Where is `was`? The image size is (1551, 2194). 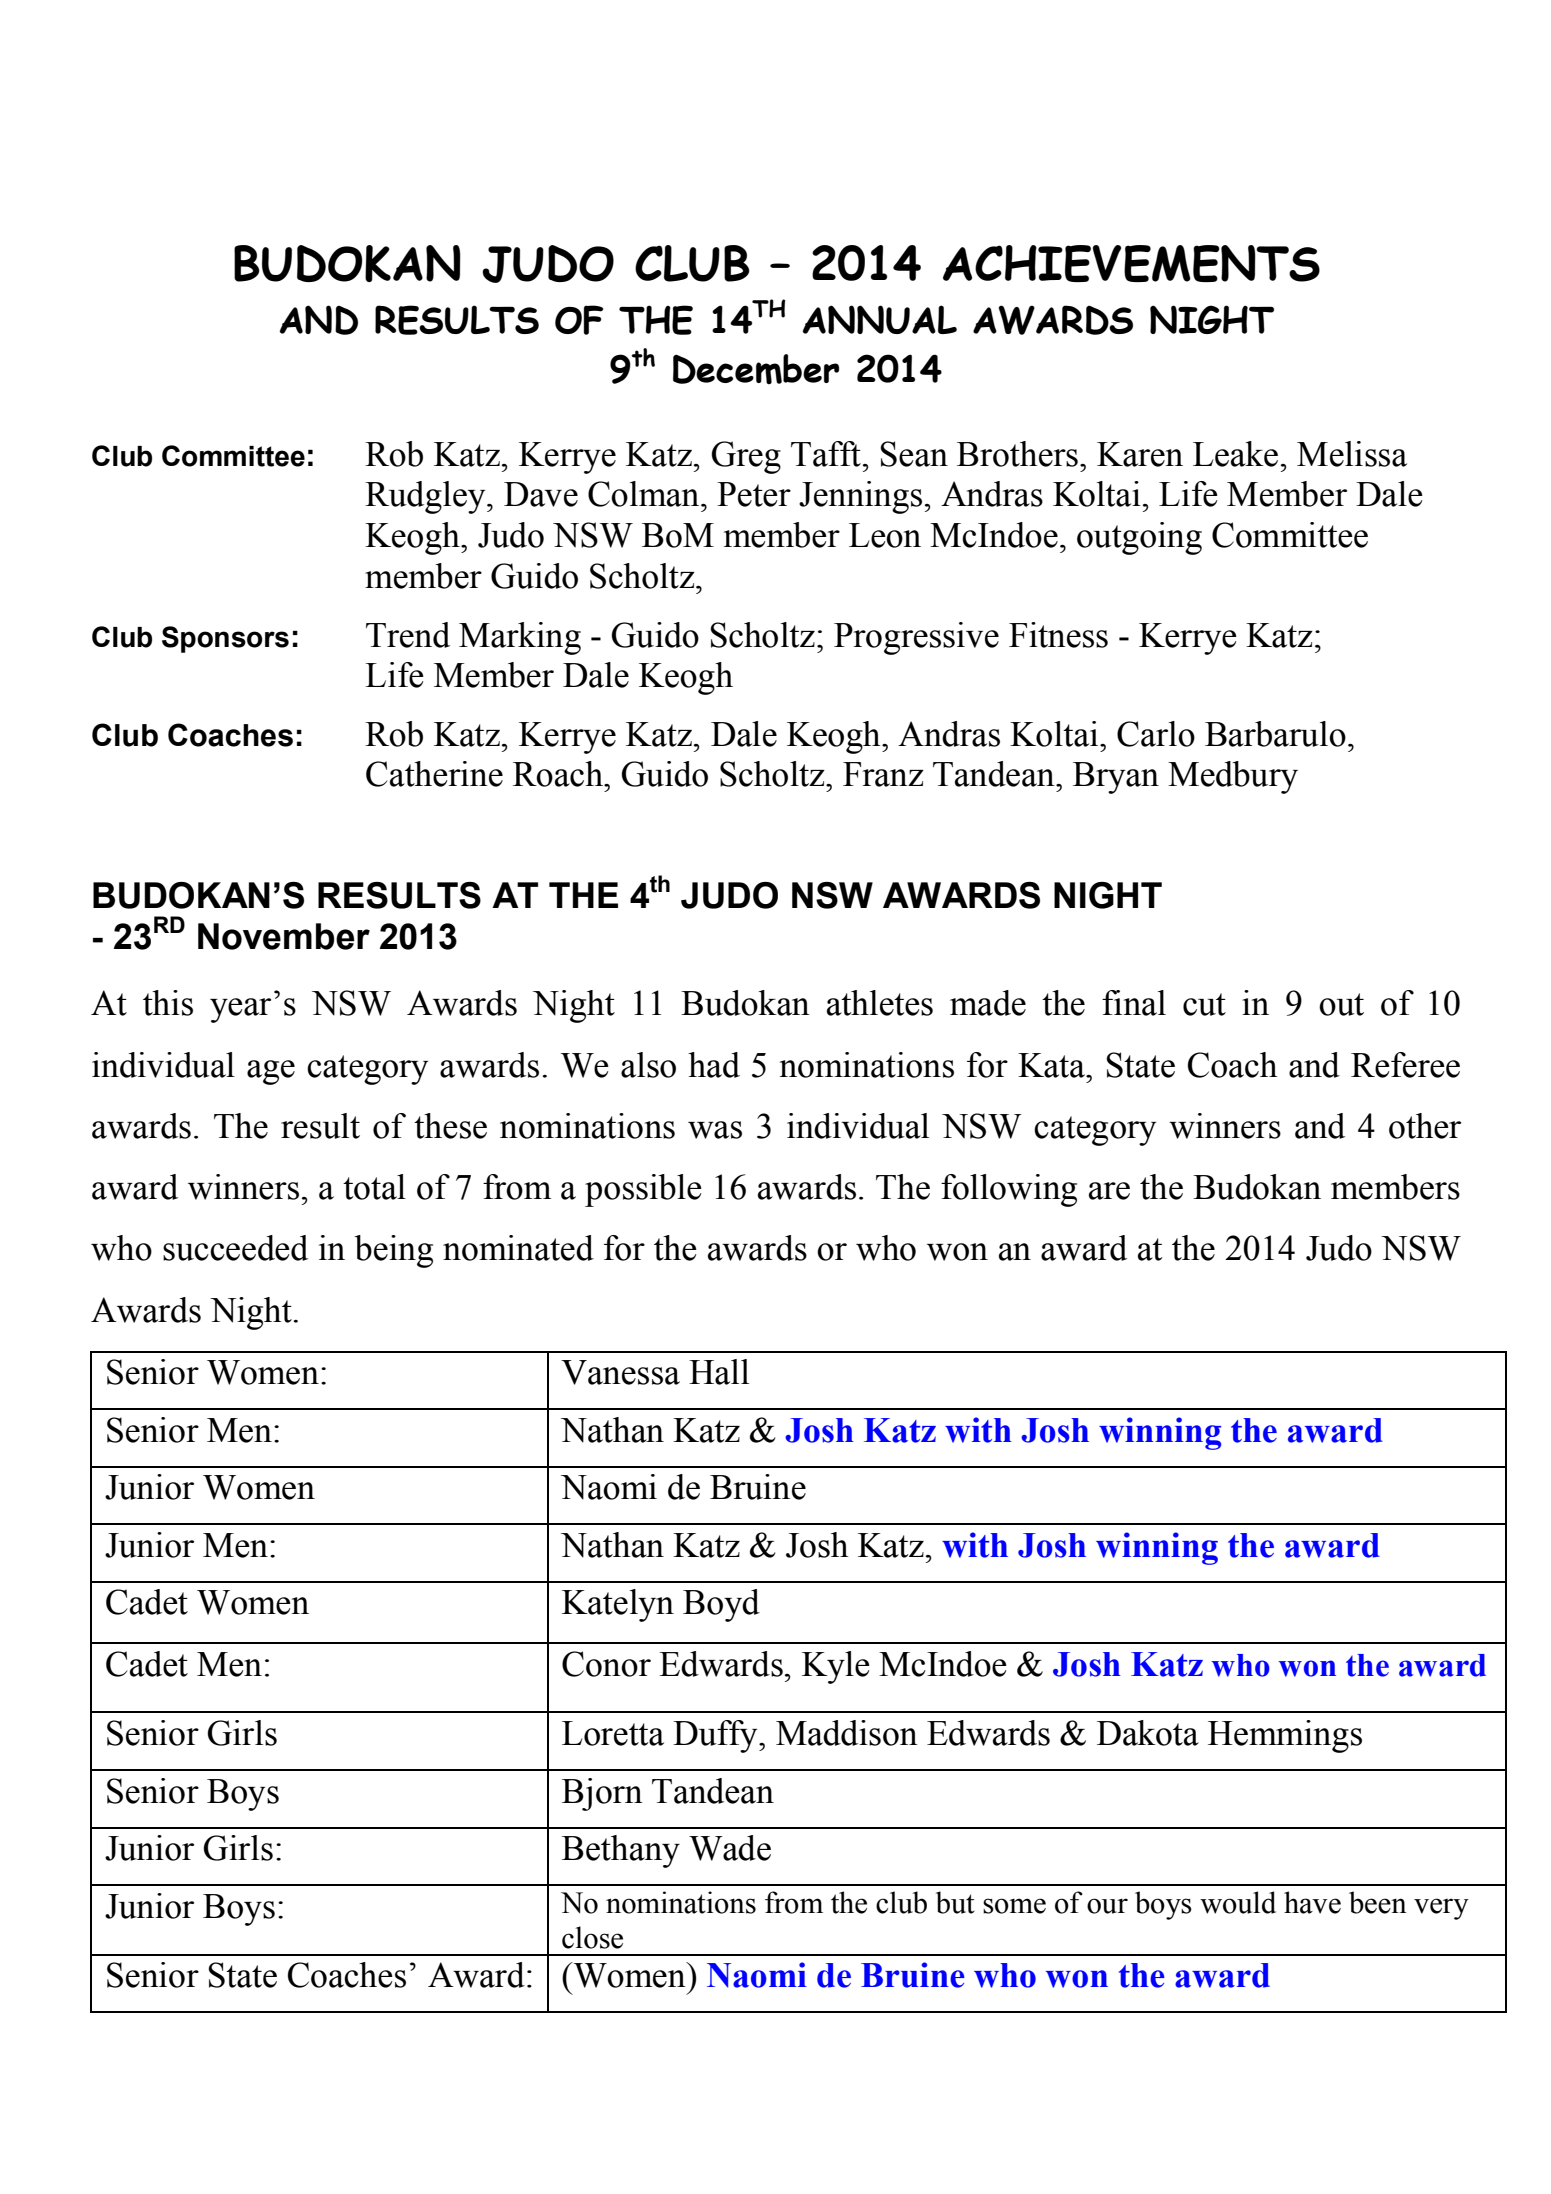
was is located at coordinates (715, 1130).
